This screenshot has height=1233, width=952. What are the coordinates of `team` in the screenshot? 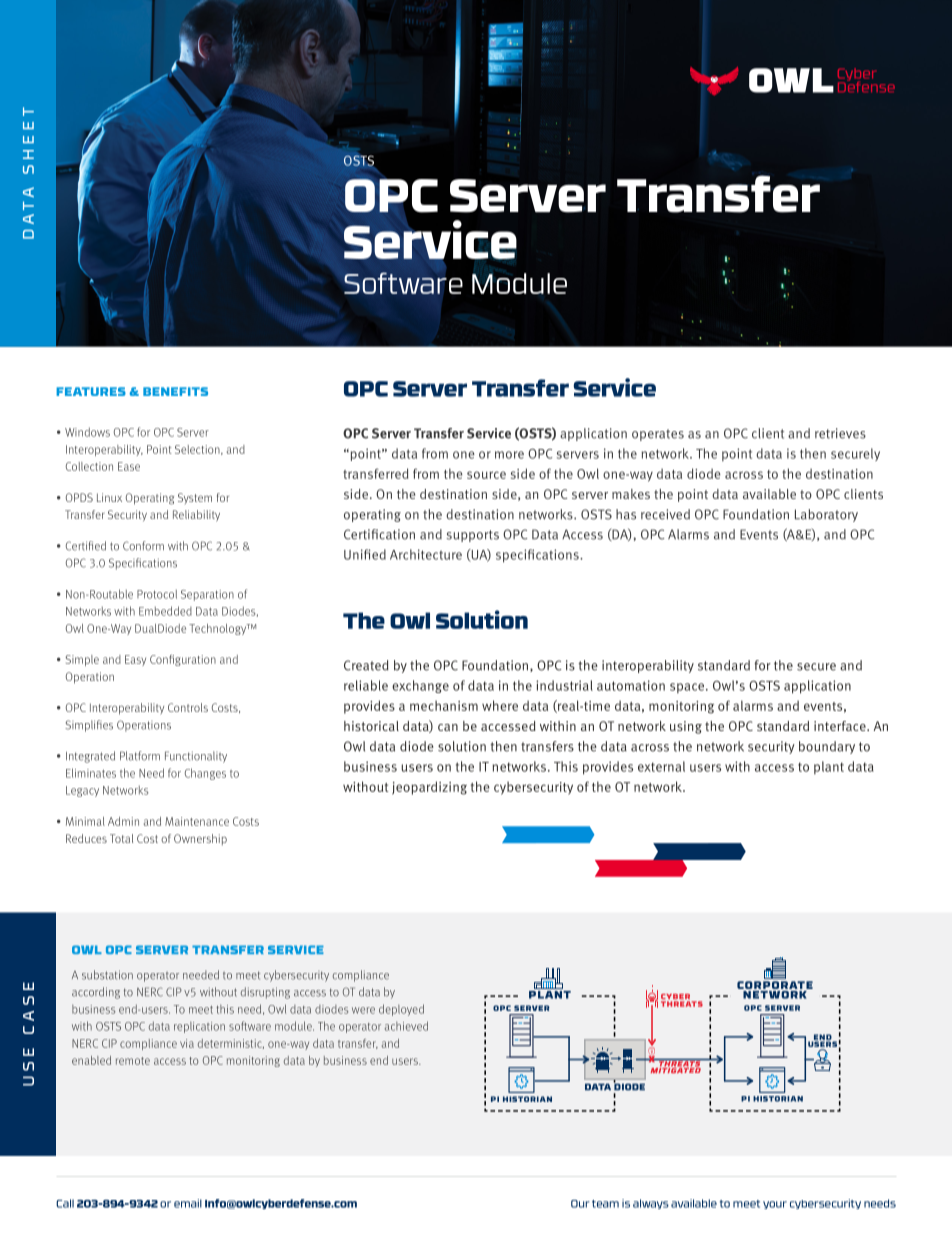 It's located at (605, 1204).
